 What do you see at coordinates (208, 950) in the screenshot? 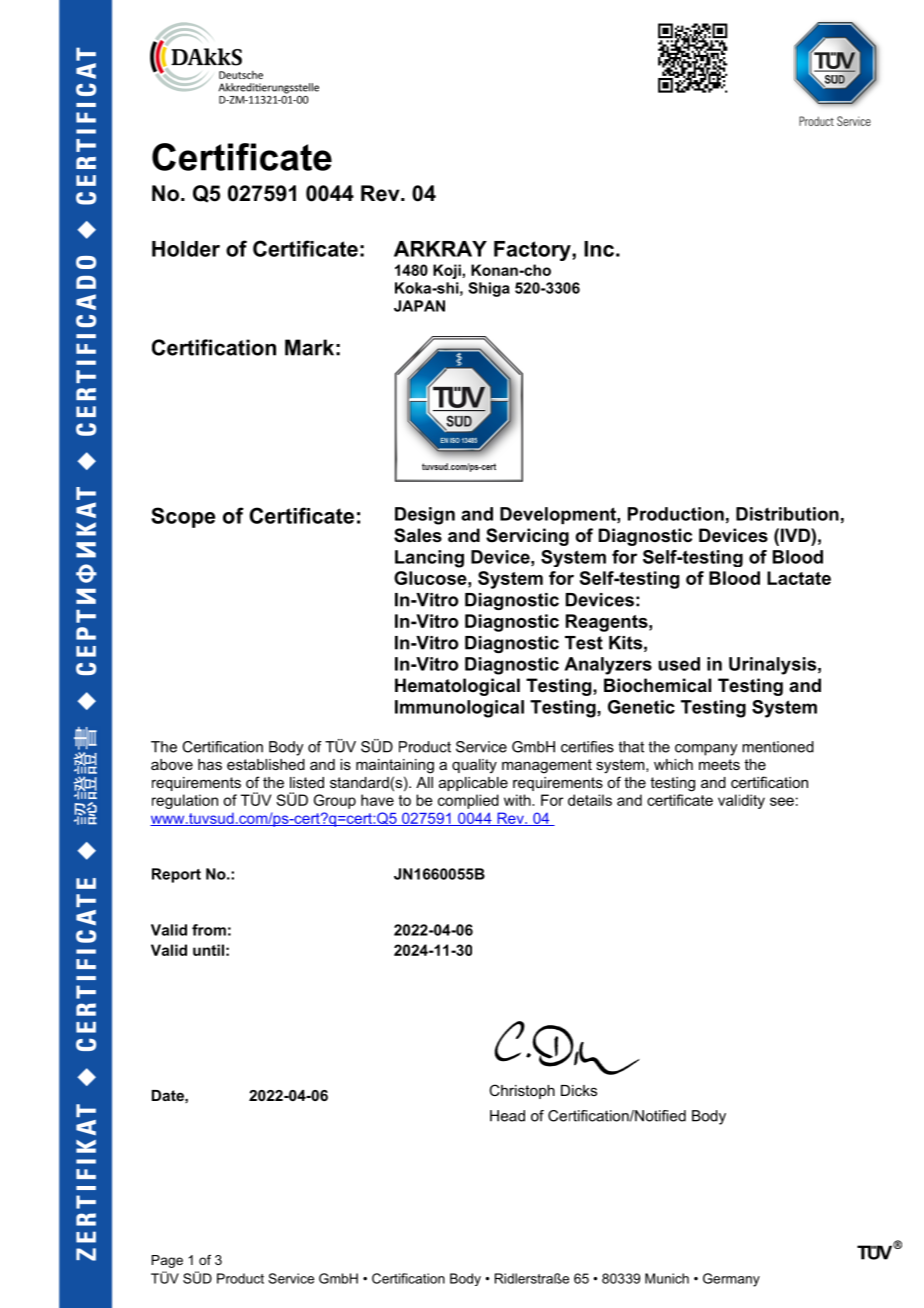
I see `until` at bounding box center [208, 950].
